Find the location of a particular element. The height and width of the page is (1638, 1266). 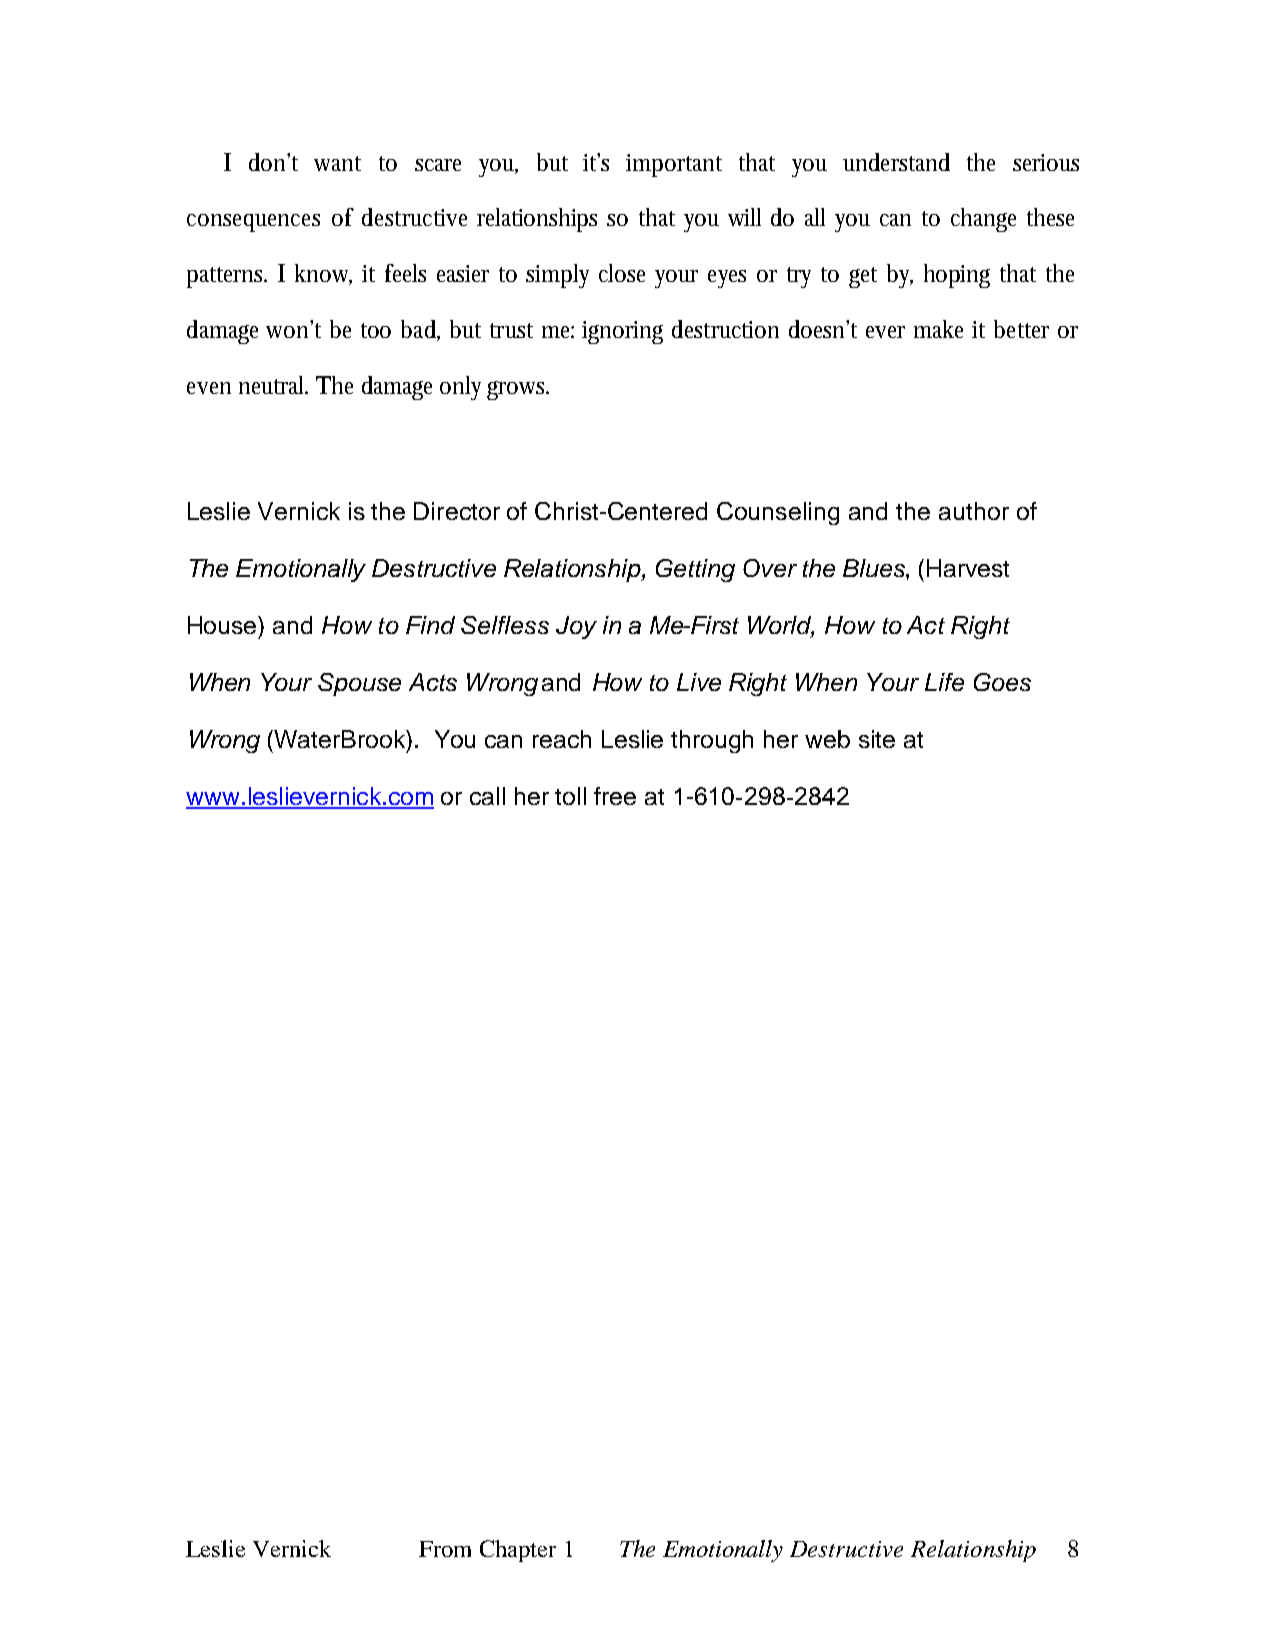

From is located at coordinates (445, 1549).
